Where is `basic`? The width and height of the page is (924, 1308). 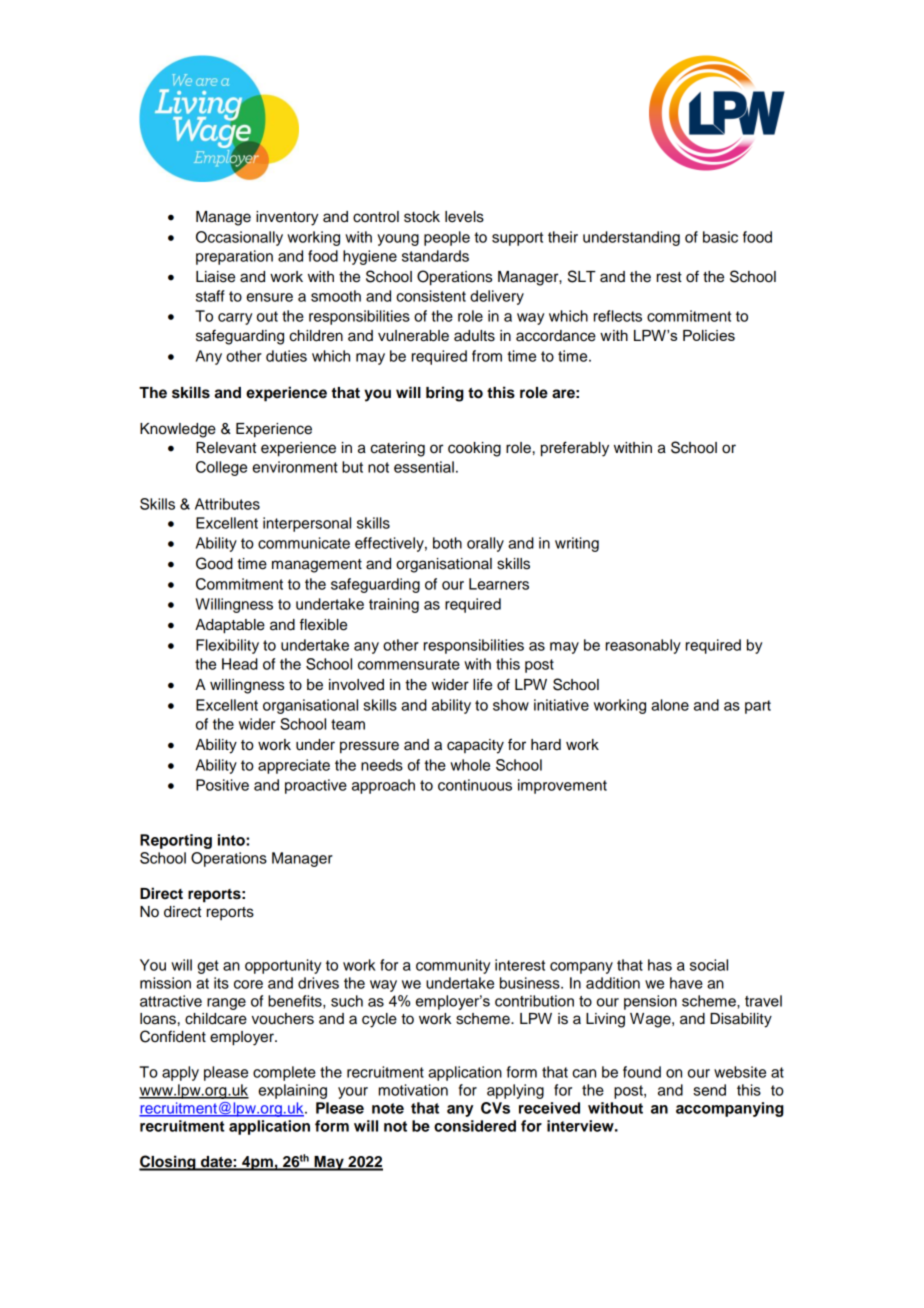 basic is located at coordinates (720, 237).
